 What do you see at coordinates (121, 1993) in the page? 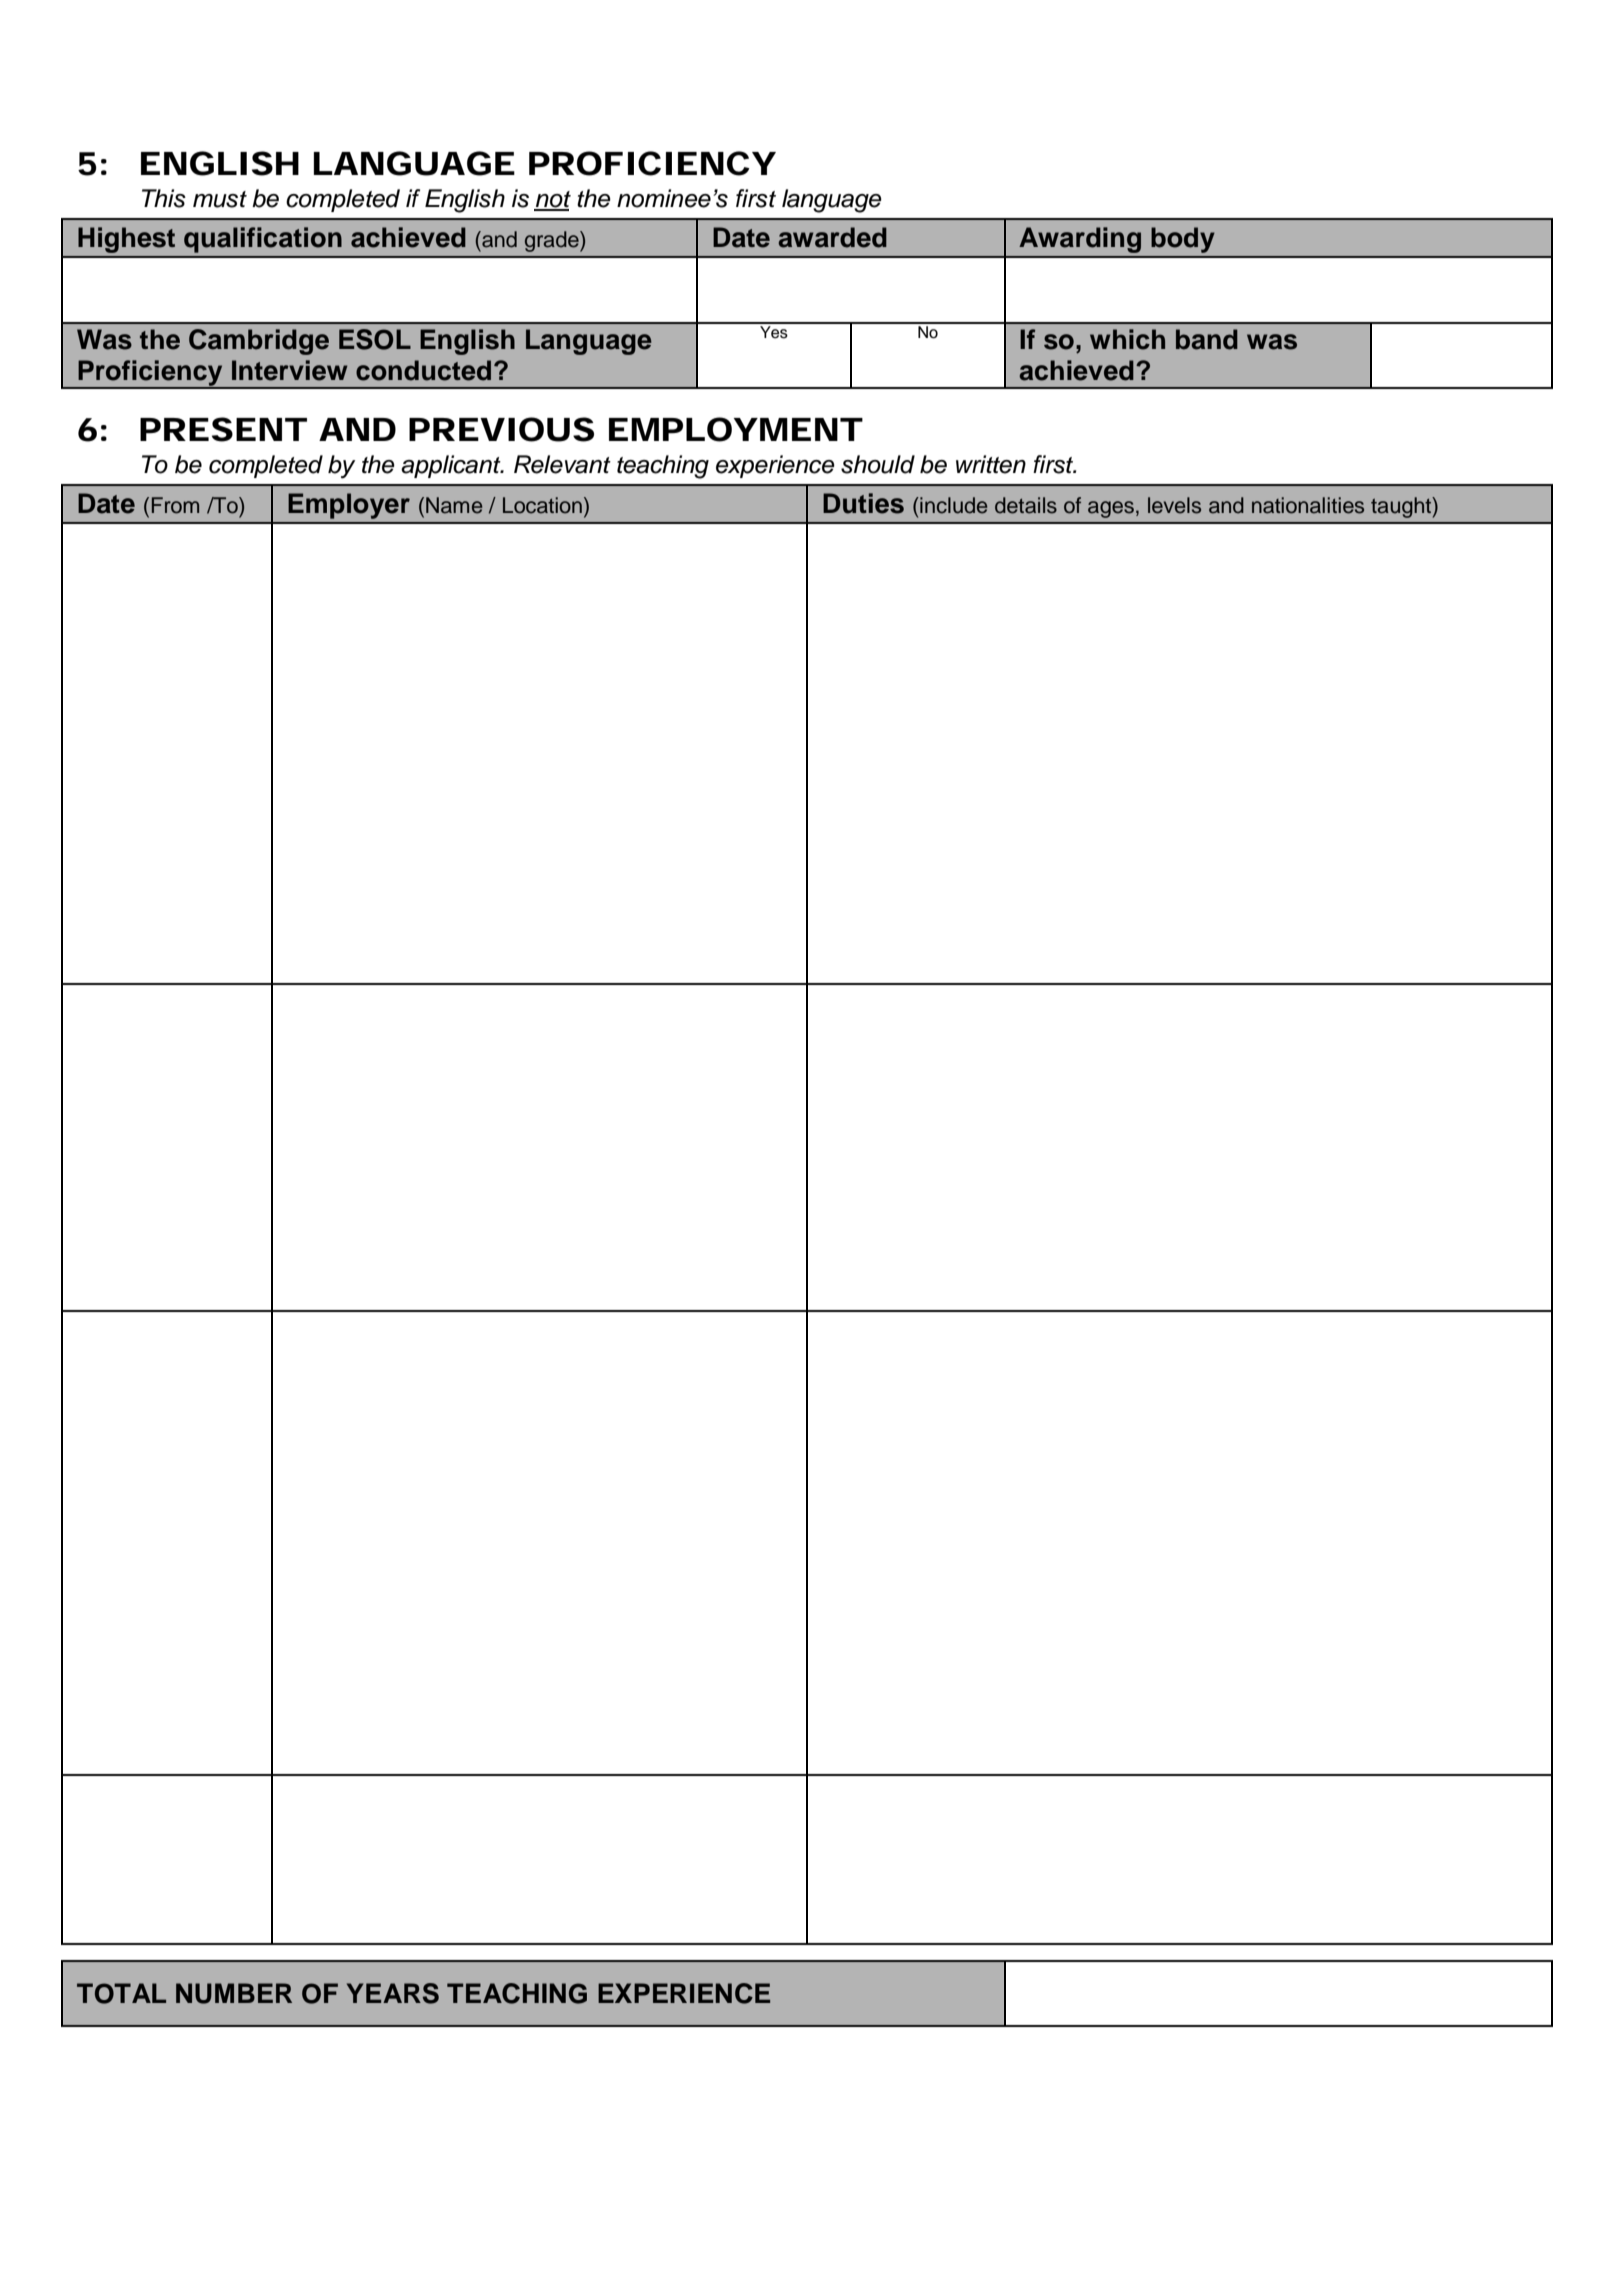
I see `TOTAL` at bounding box center [121, 1993].
